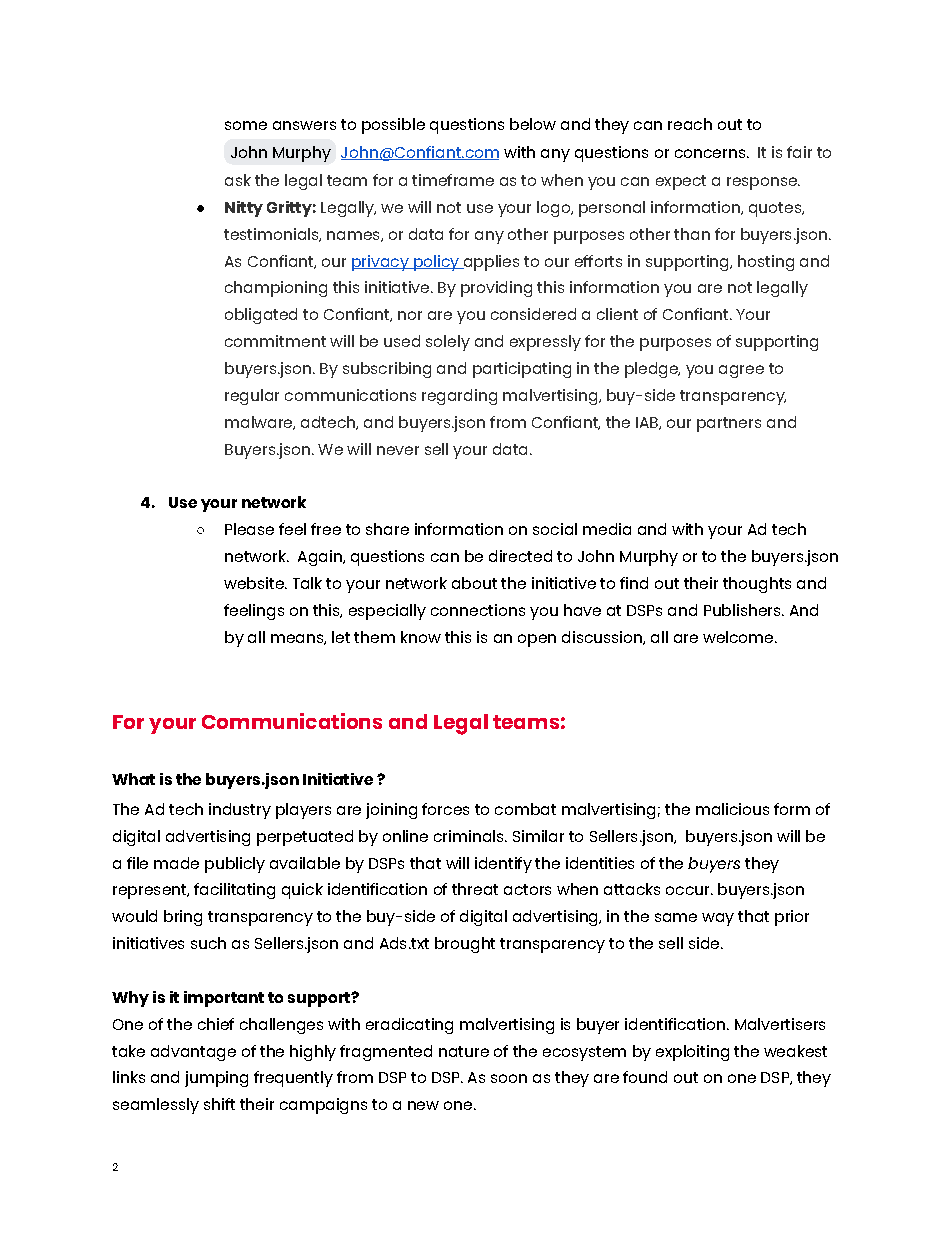 The height and width of the screenshot is (1233, 952). What do you see at coordinates (692, 1053) in the screenshot?
I see `exploiting` at bounding box center [692, 1053].
